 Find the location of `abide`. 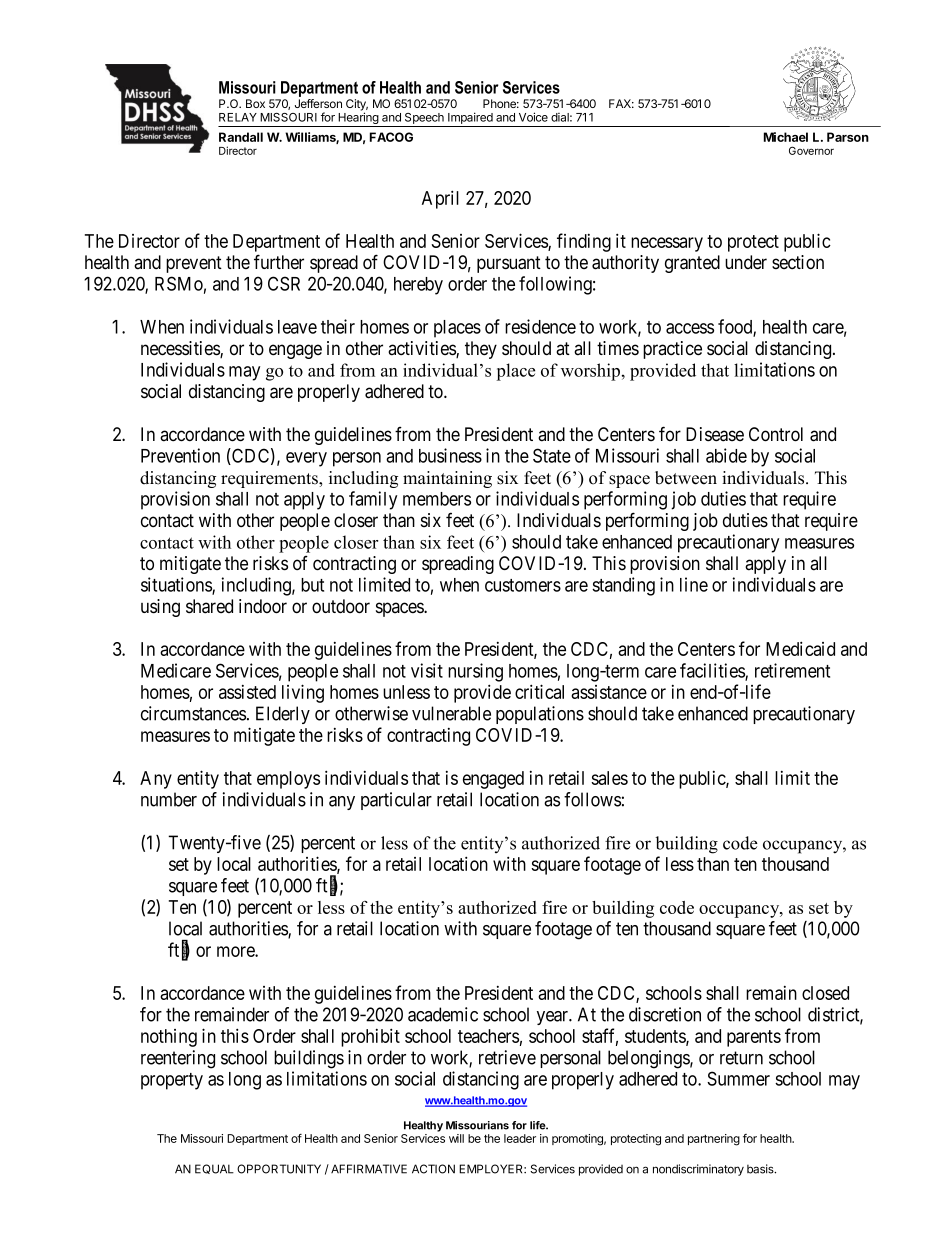

abide is located at coordinates (726, 455).
